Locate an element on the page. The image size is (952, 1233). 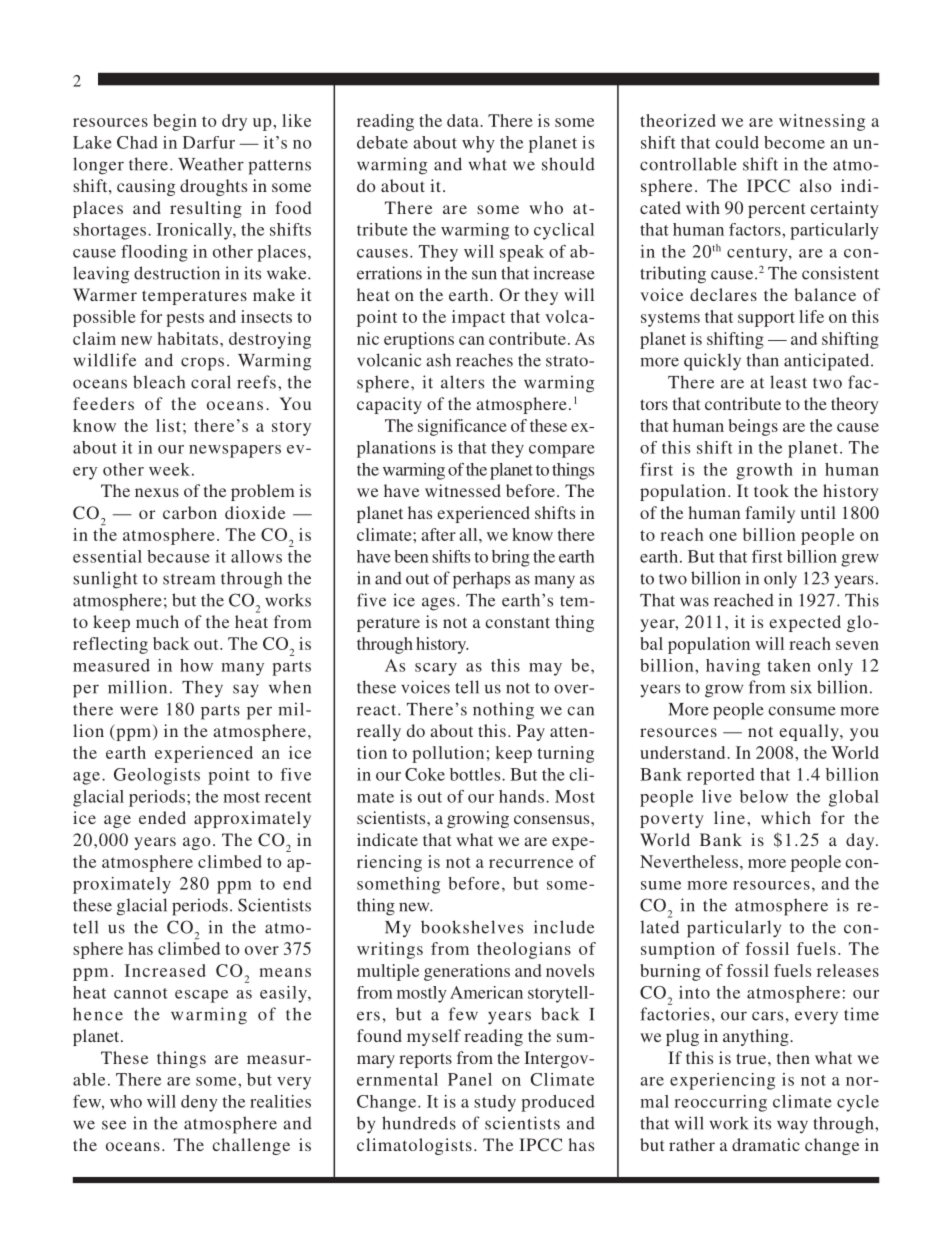
releases is located at coordinates (848, 970).
